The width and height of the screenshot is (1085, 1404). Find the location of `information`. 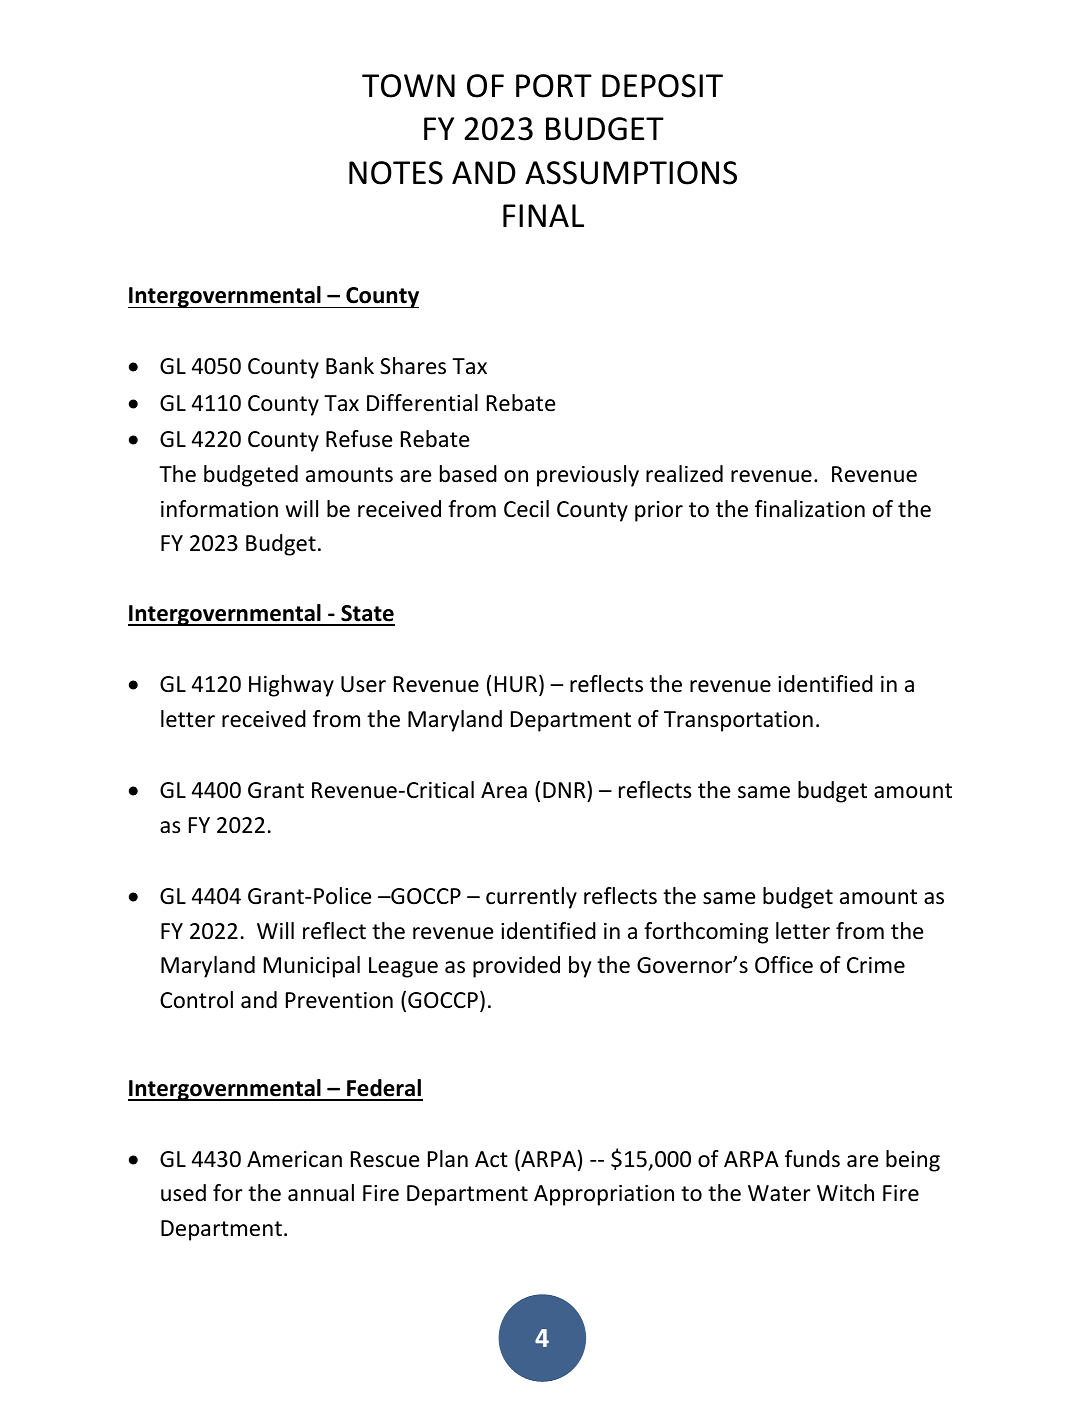

information is located at coordinates (219, 509).
